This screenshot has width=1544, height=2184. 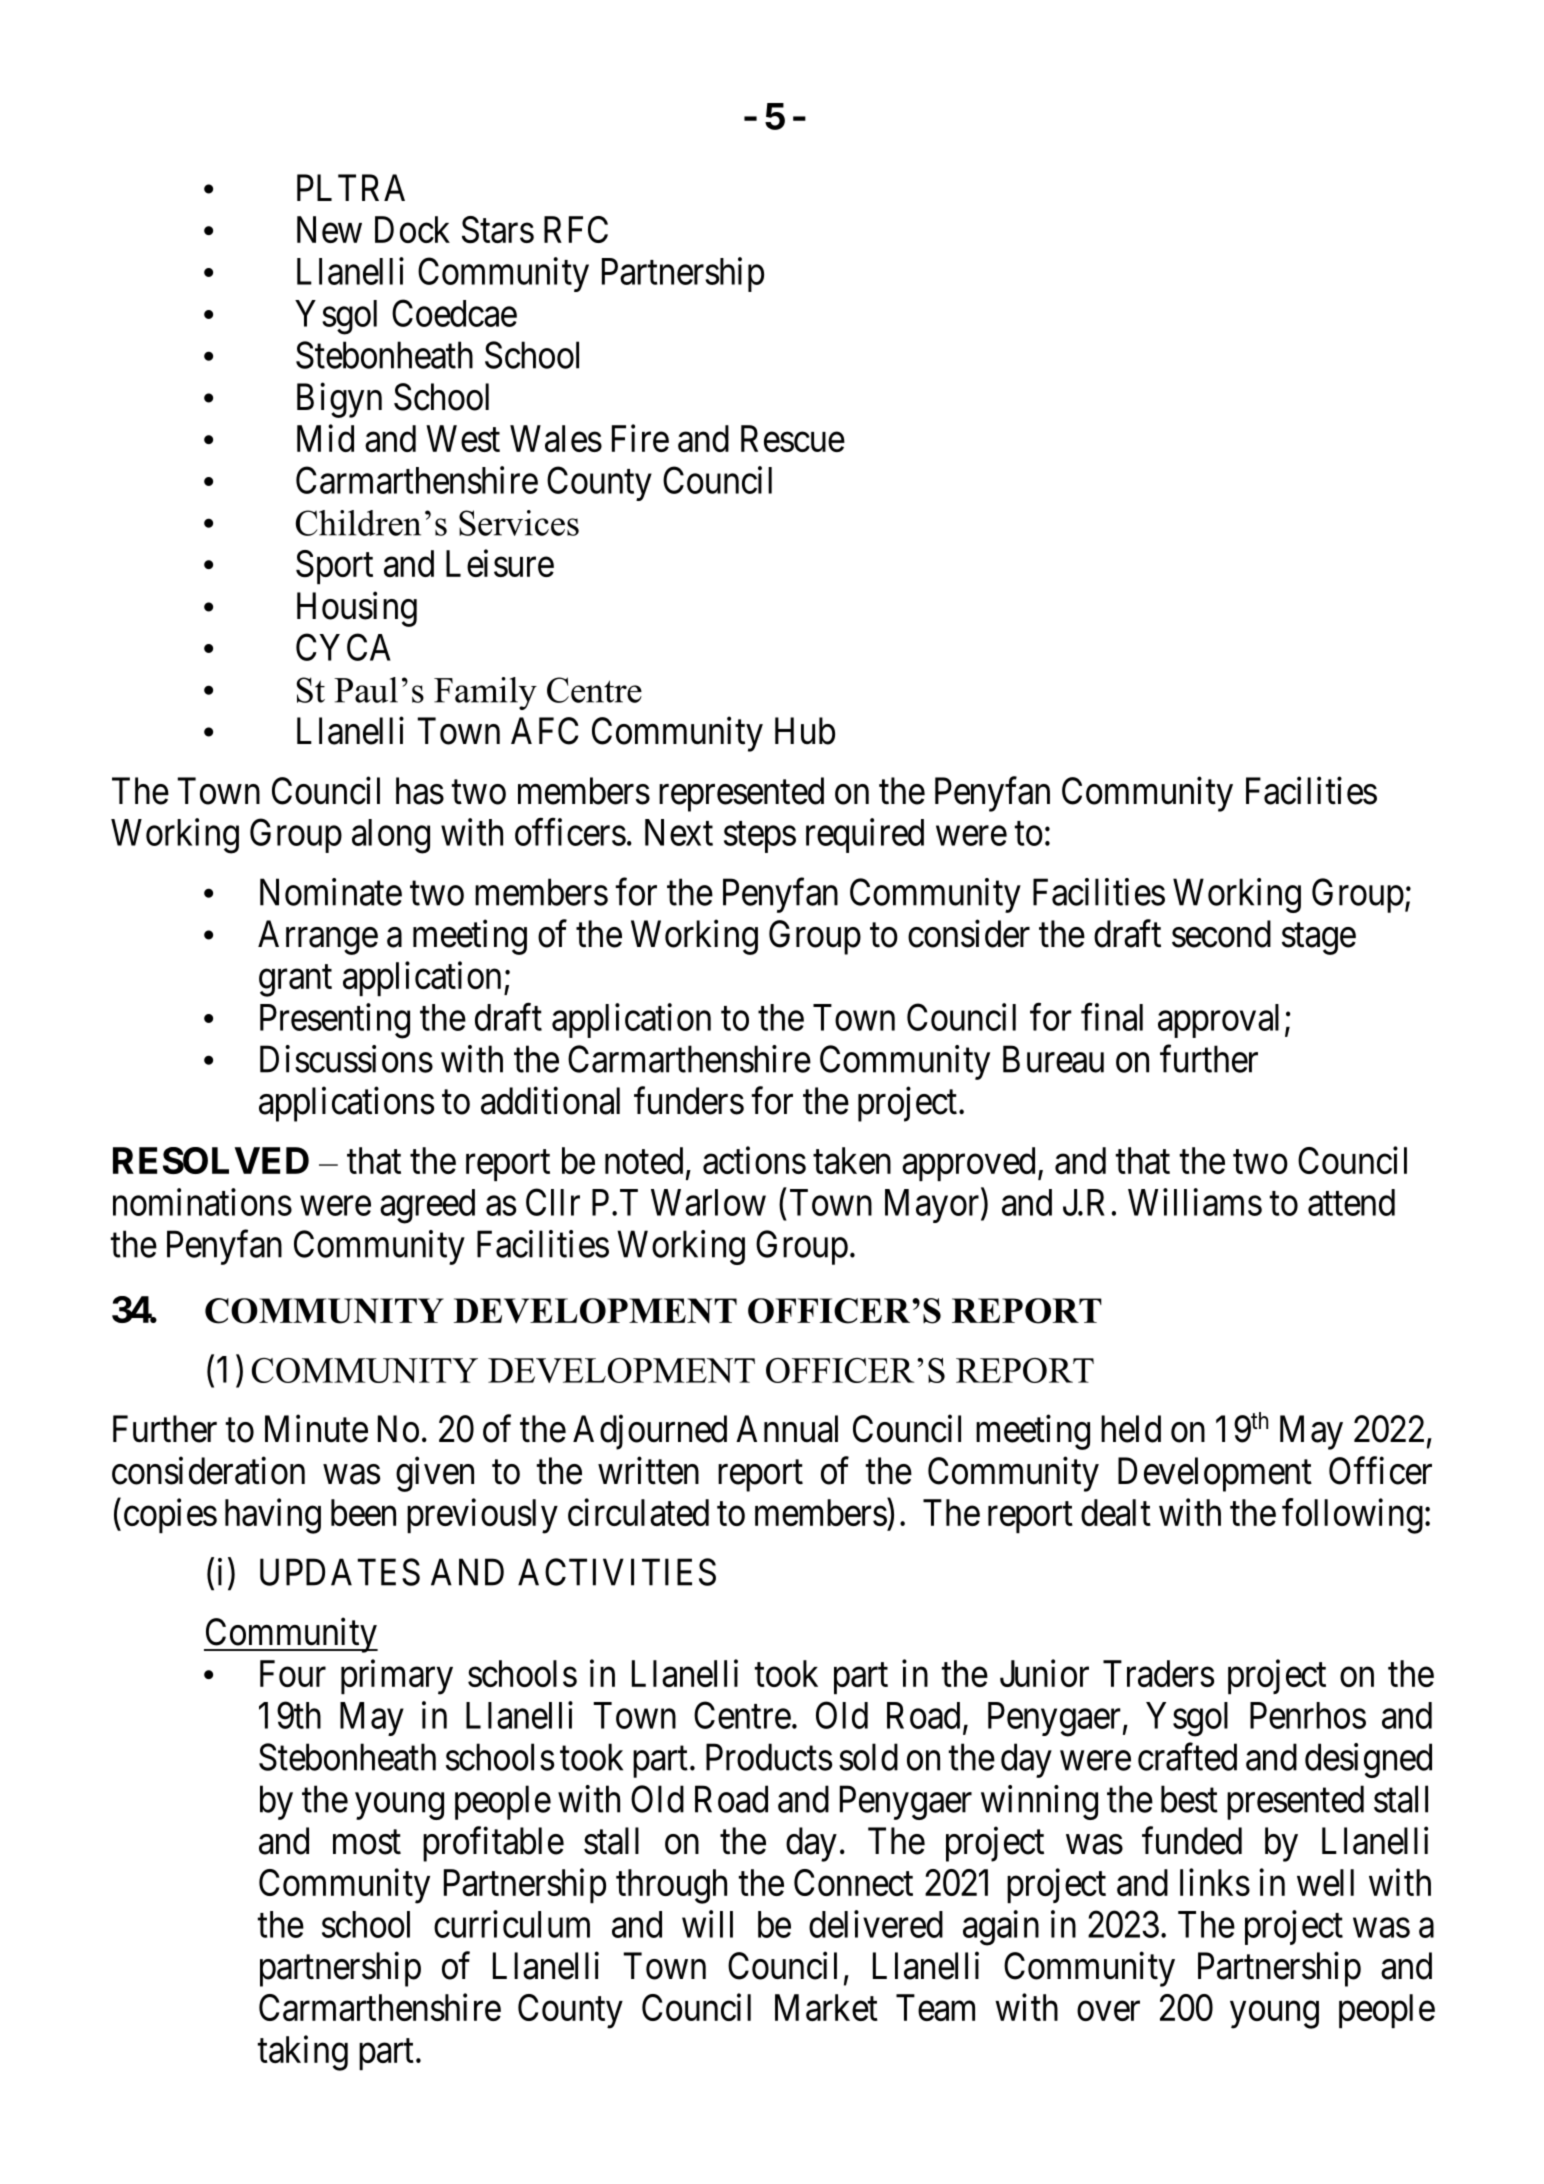 I want to click on taking, so click(x=303, y=2053).
